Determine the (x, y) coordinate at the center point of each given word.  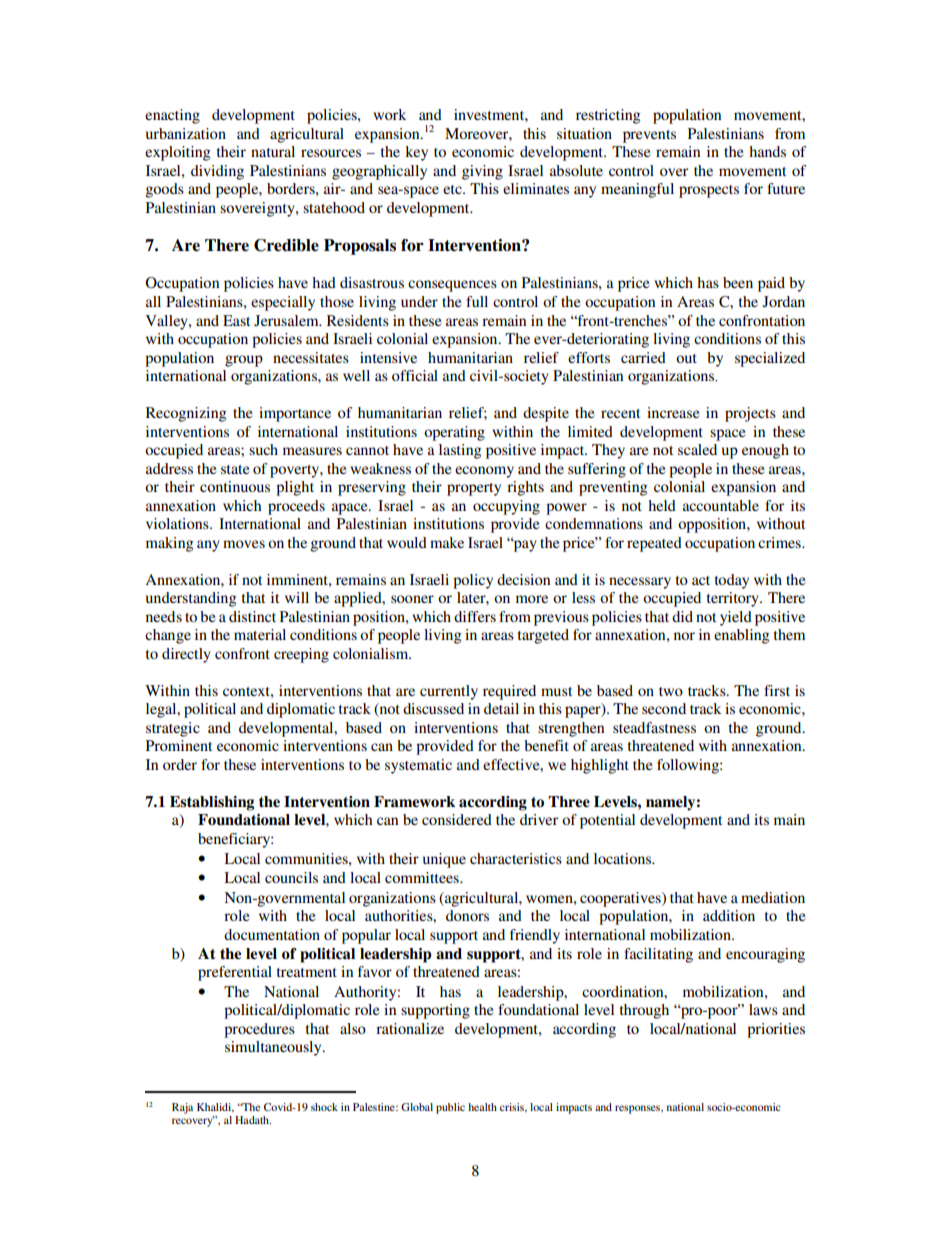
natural (273, 151)
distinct (252, 616)
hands (767, 151)
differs (475, 616)
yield (736, 618)
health (482, 1107)
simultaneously (274, 1048)
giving (482, 172)
